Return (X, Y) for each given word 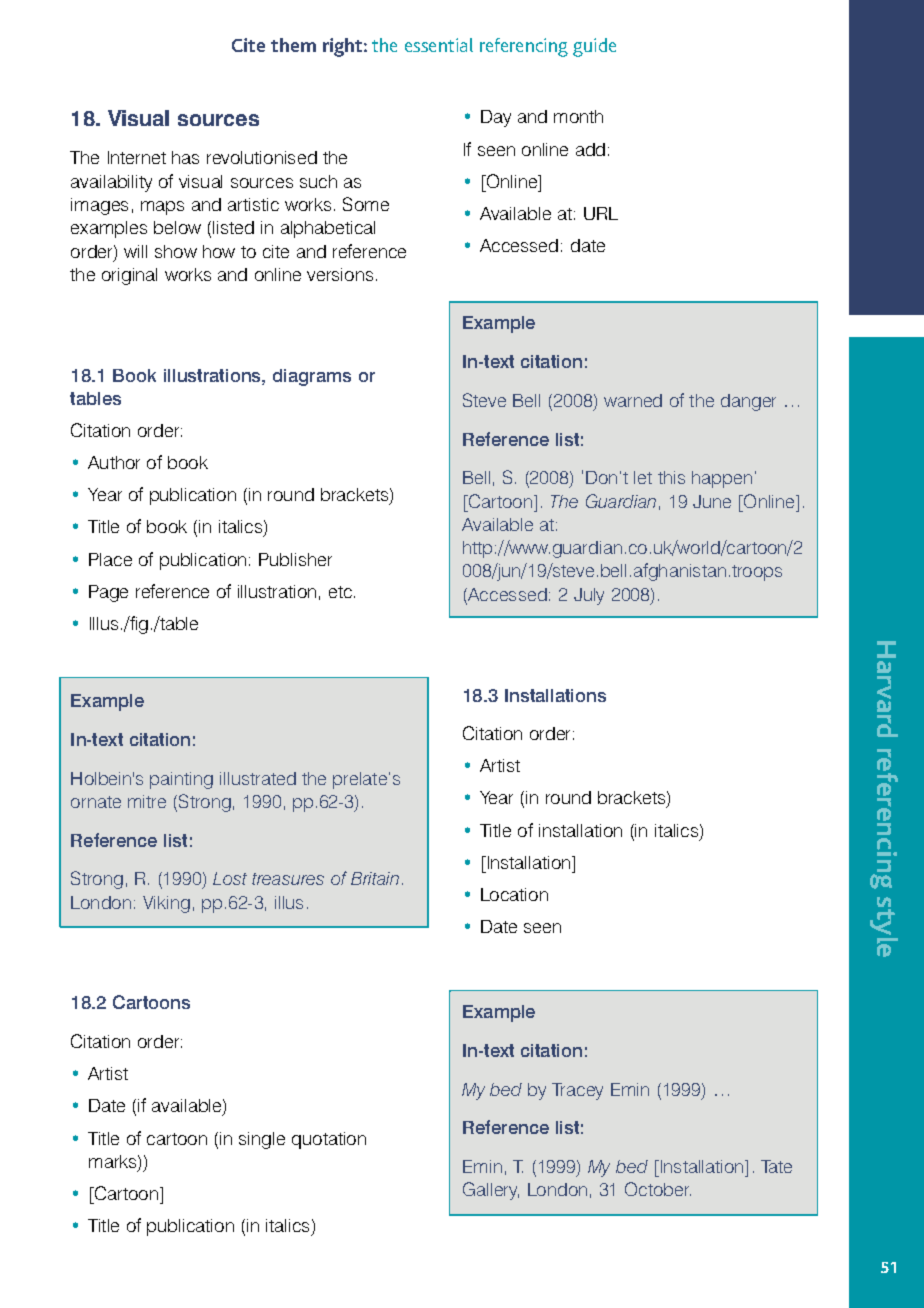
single (262, 1140)
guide (594, 47)
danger (748, 402)
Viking (166, 904)
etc (340, 592)
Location (514, 894)
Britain (375, 878)
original (129, 276)
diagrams (312, 377)
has (185, 157)
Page (108, 593)
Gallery (491, 1191)
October (658, 1189)
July (589, 596)
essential (439, 45)
